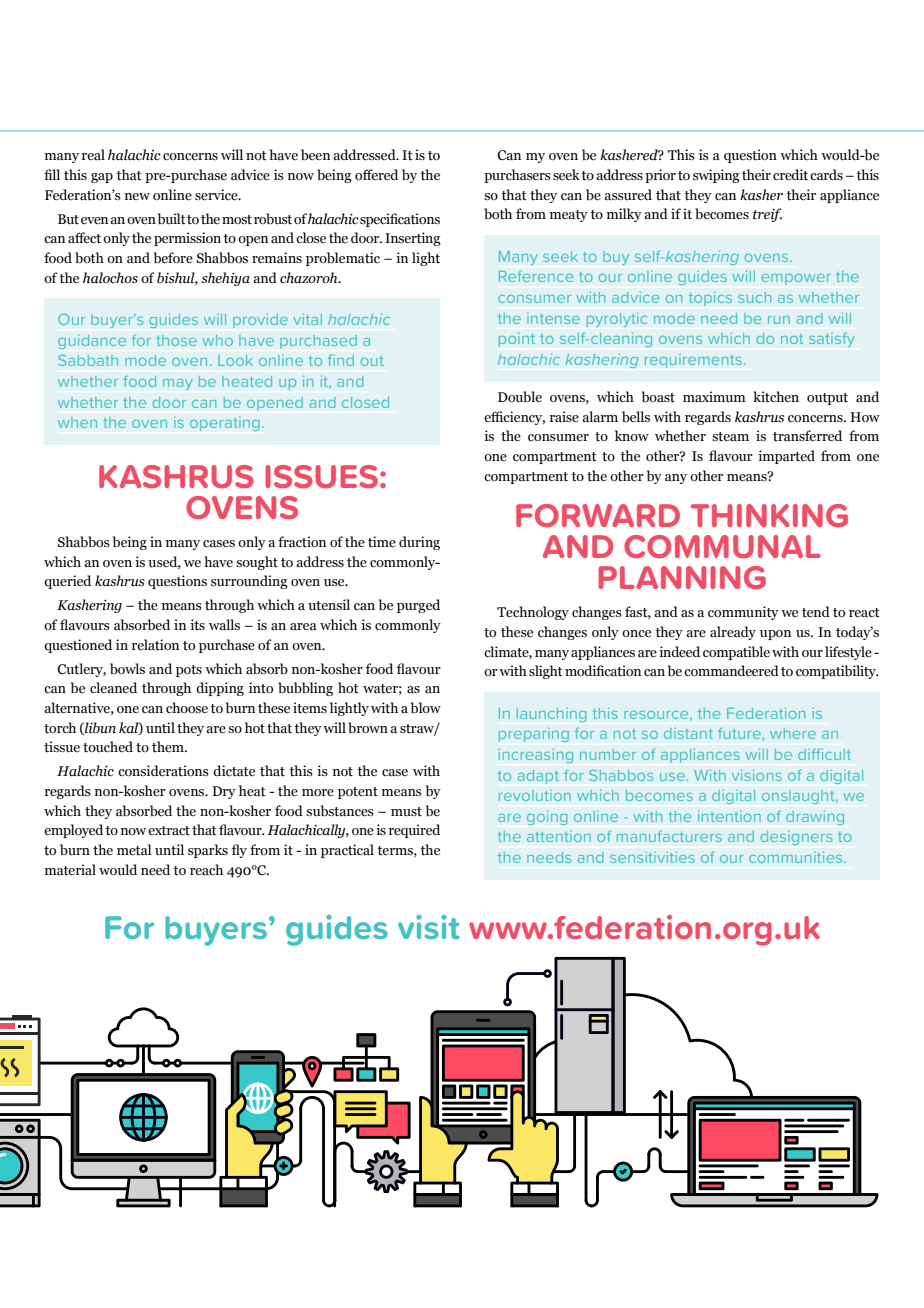 The width and height of the screenshot is (924, 1308). What do you see at coordinates (520, 397) in the screenshot?
I see `Double` at bounding box center [520, 397].
